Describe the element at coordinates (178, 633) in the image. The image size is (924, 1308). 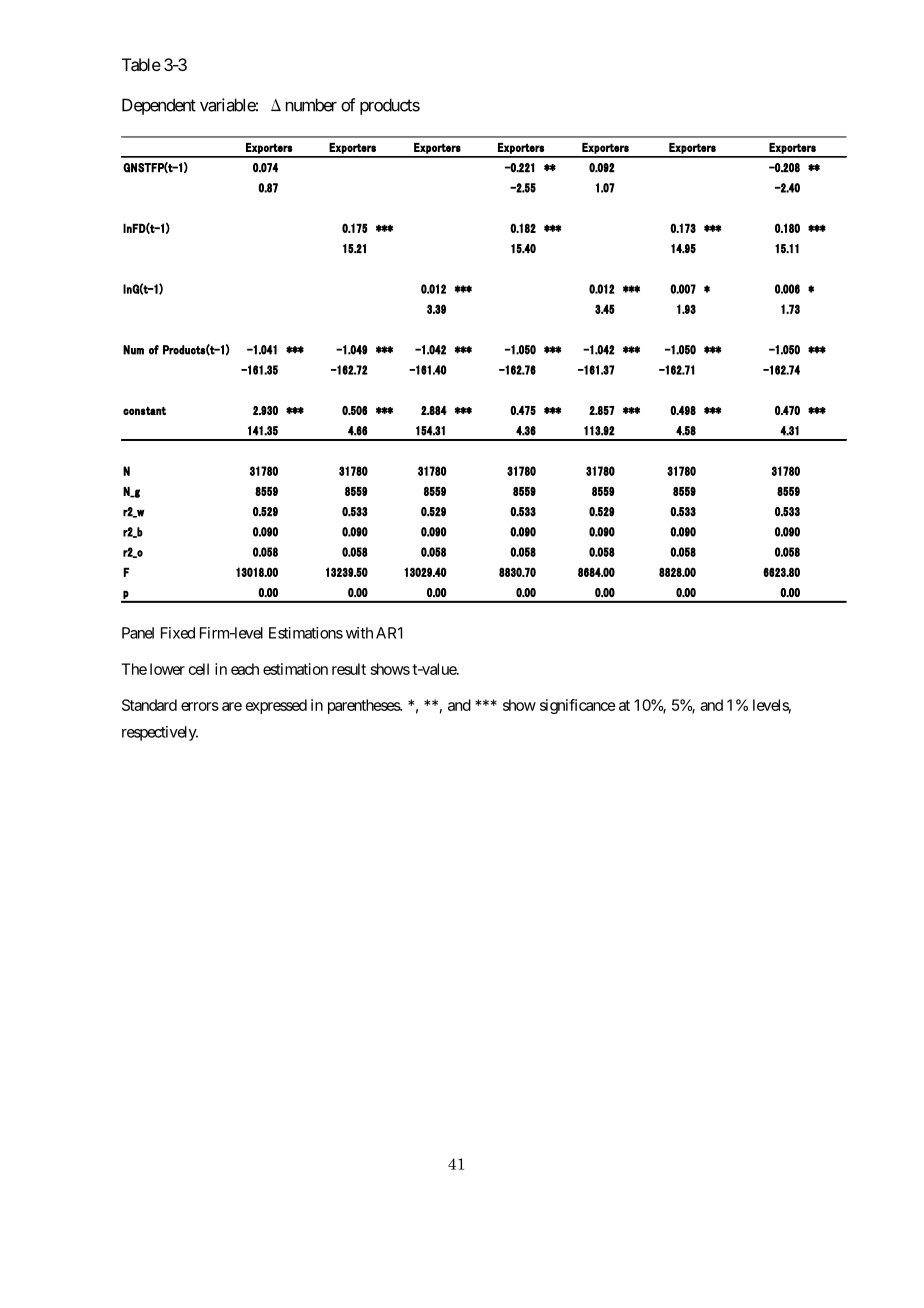
I see `Fixed` at that location.
